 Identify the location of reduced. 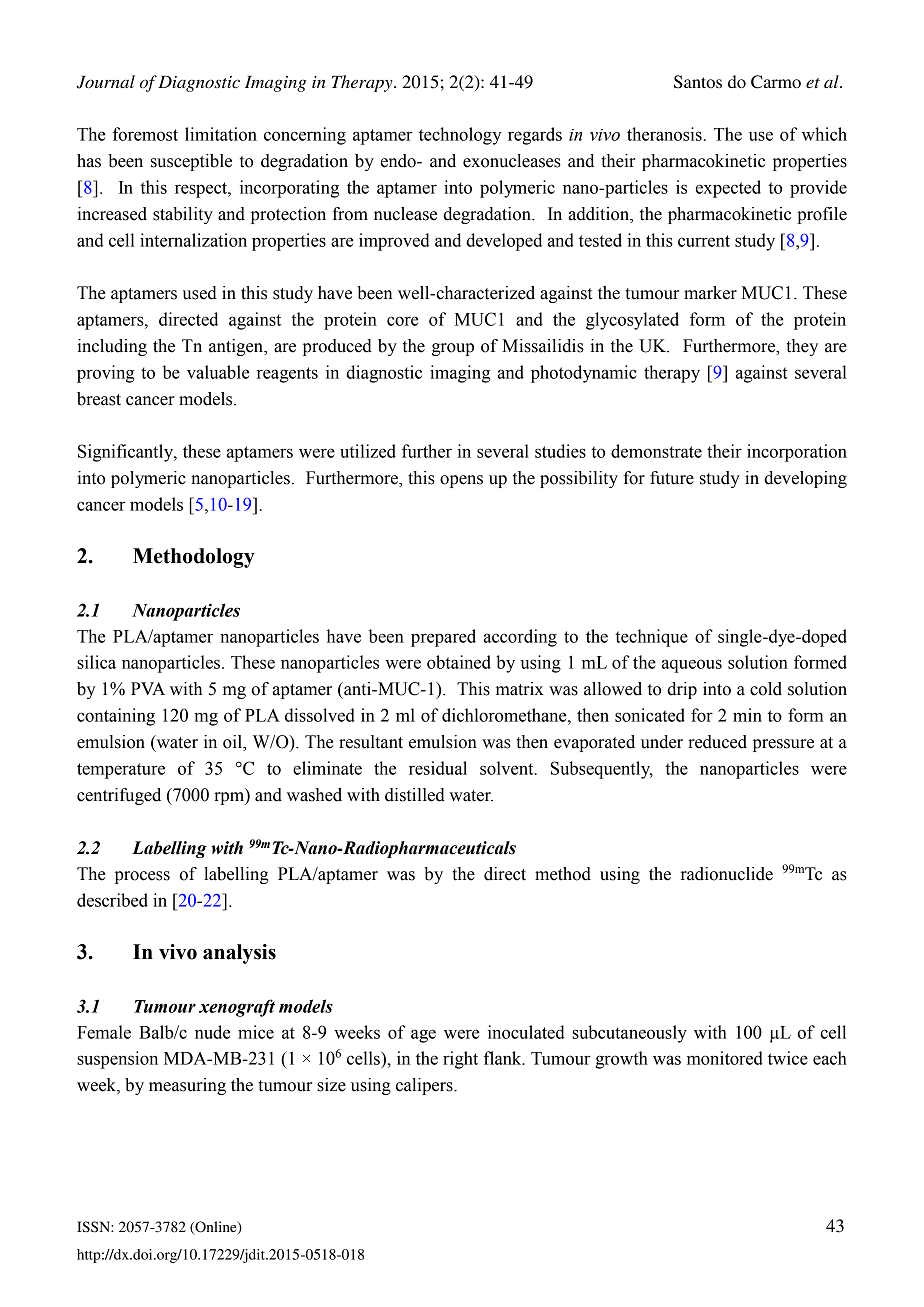
(717, 742).
